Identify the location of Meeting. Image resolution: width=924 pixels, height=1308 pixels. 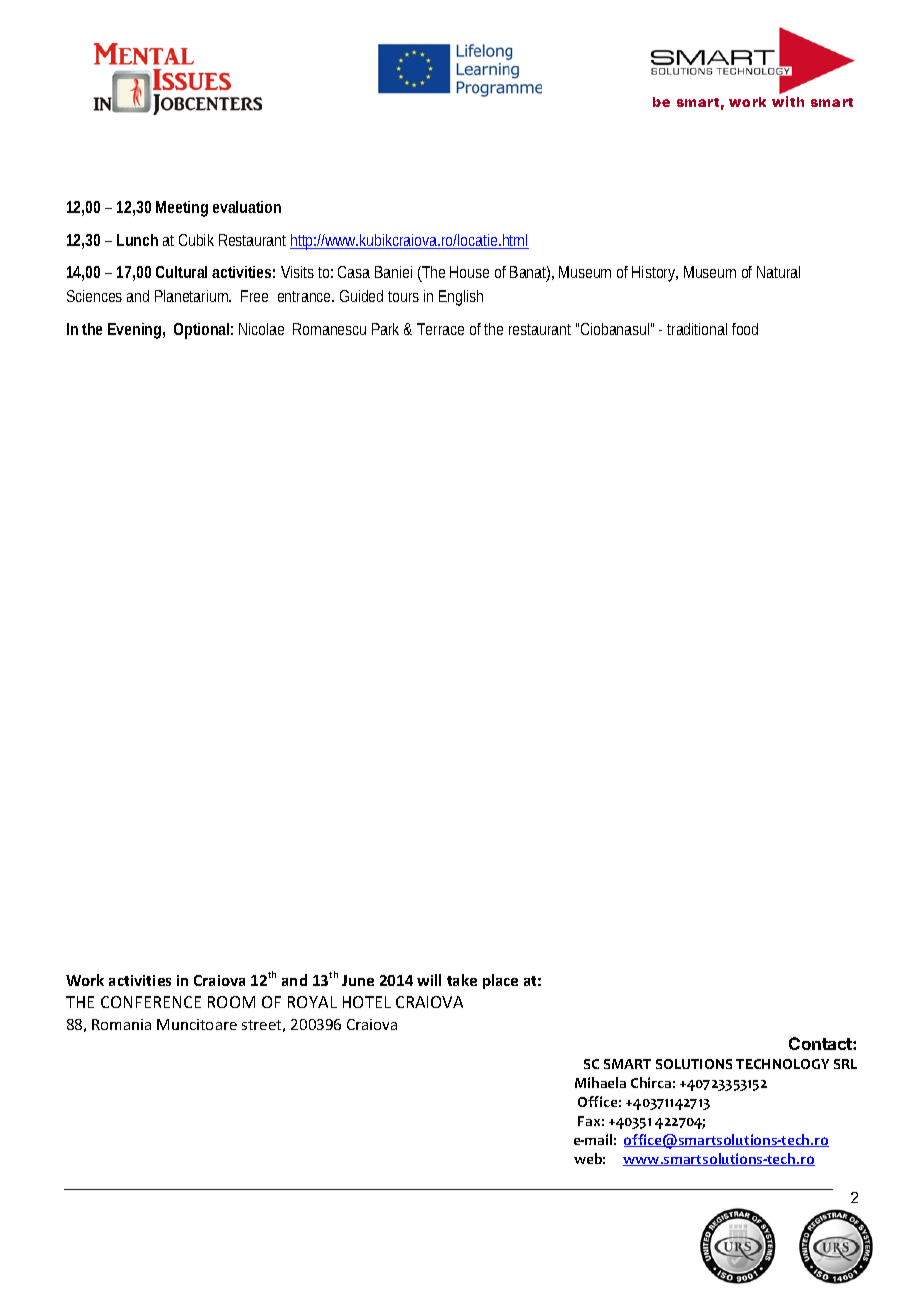
(182, 209).
